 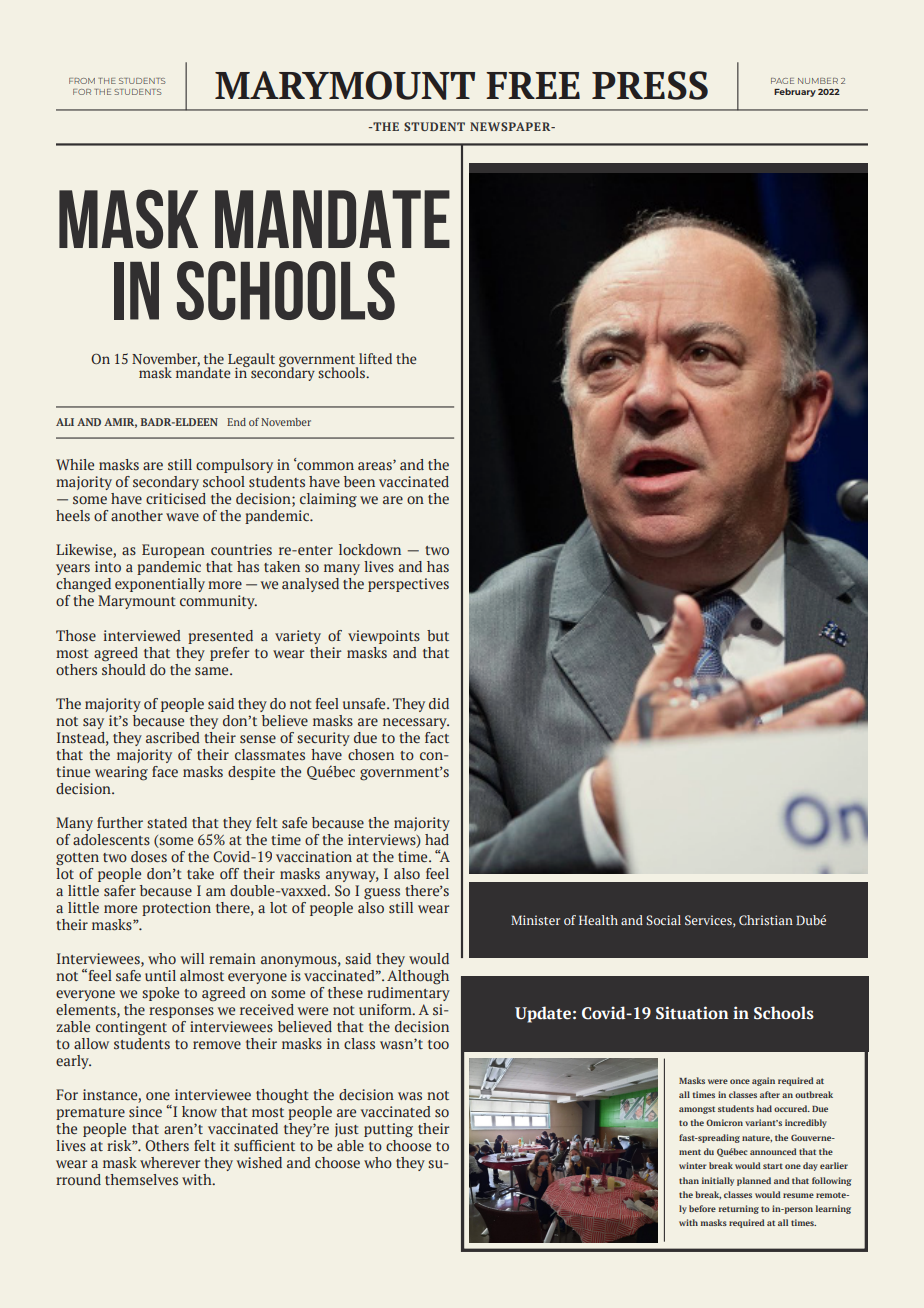 I want to click on February, so click(x=795, y=92).
